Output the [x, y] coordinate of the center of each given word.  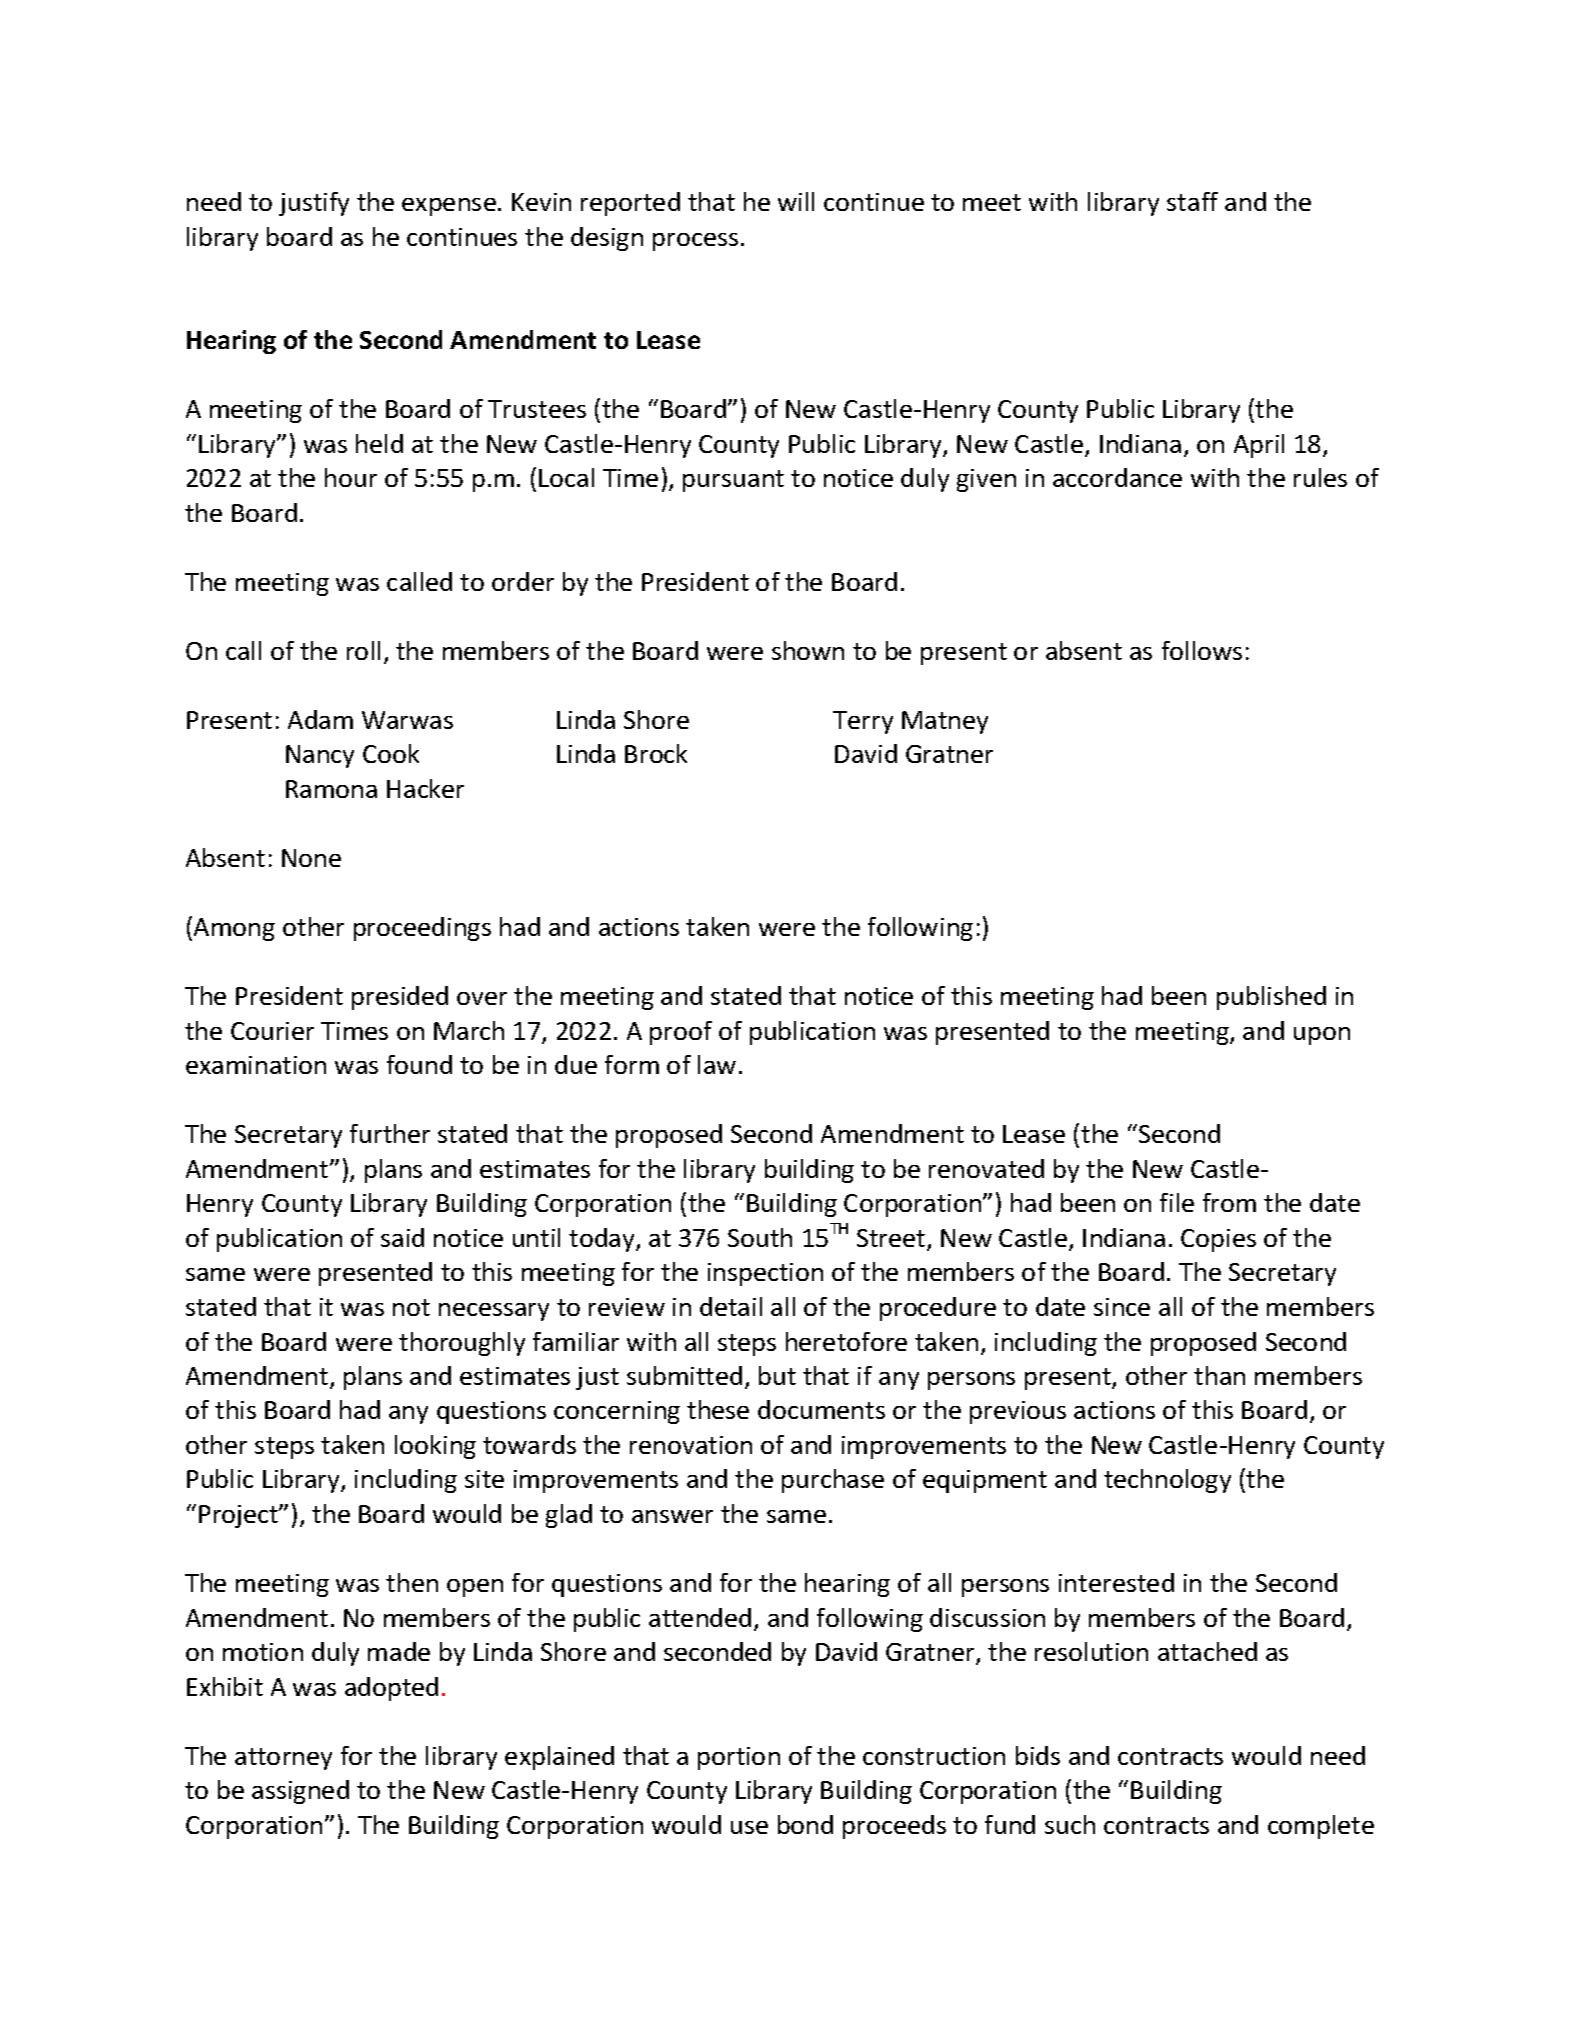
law [717, 1064]
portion [739, 1758]
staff [1192, 201]
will [796, 201]
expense [449, 207]
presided [400, 998]
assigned [300, 1792]
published [1271, 998]
